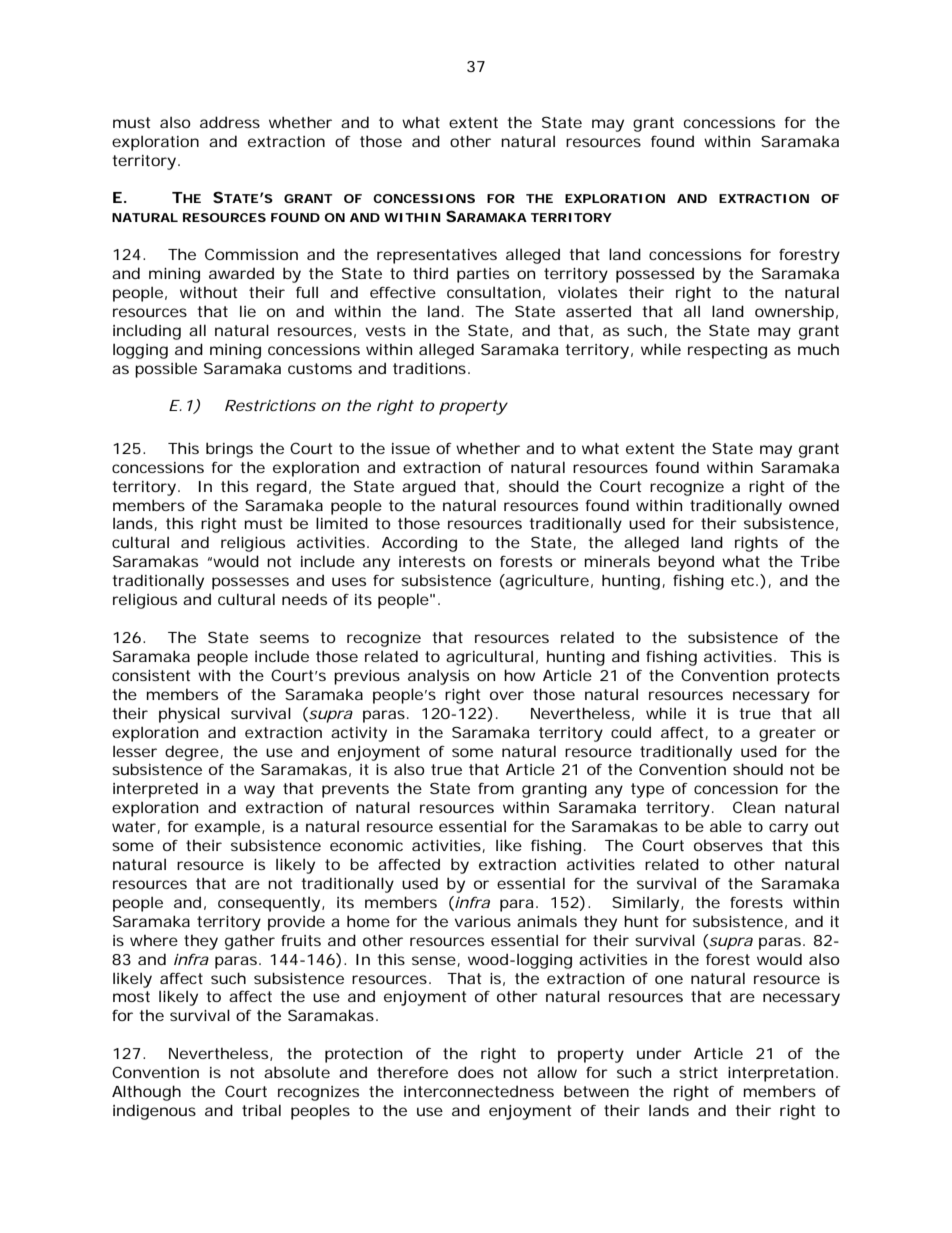  I want to click on etc, so click(744, 580).
